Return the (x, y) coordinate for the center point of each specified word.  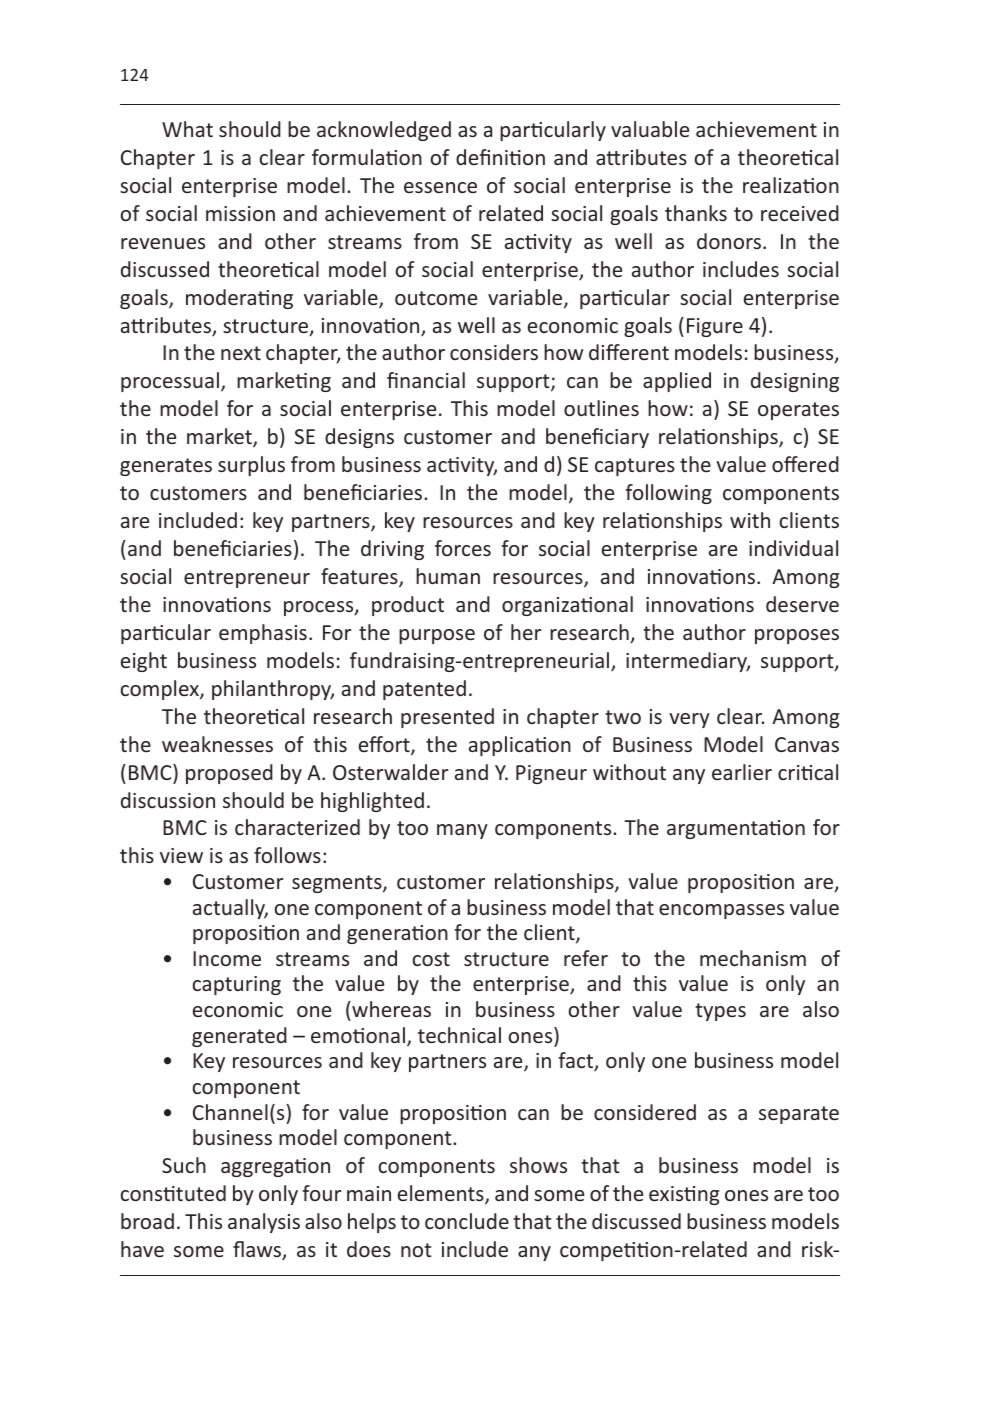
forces (463, 548)
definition (500, 157)
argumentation (736, 829)
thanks (696, 213)
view (181, 855)
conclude (467, 1221)
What (187, 129)
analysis (264, 1223)
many (462, 831)
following (668, 494)
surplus (251, 466)
